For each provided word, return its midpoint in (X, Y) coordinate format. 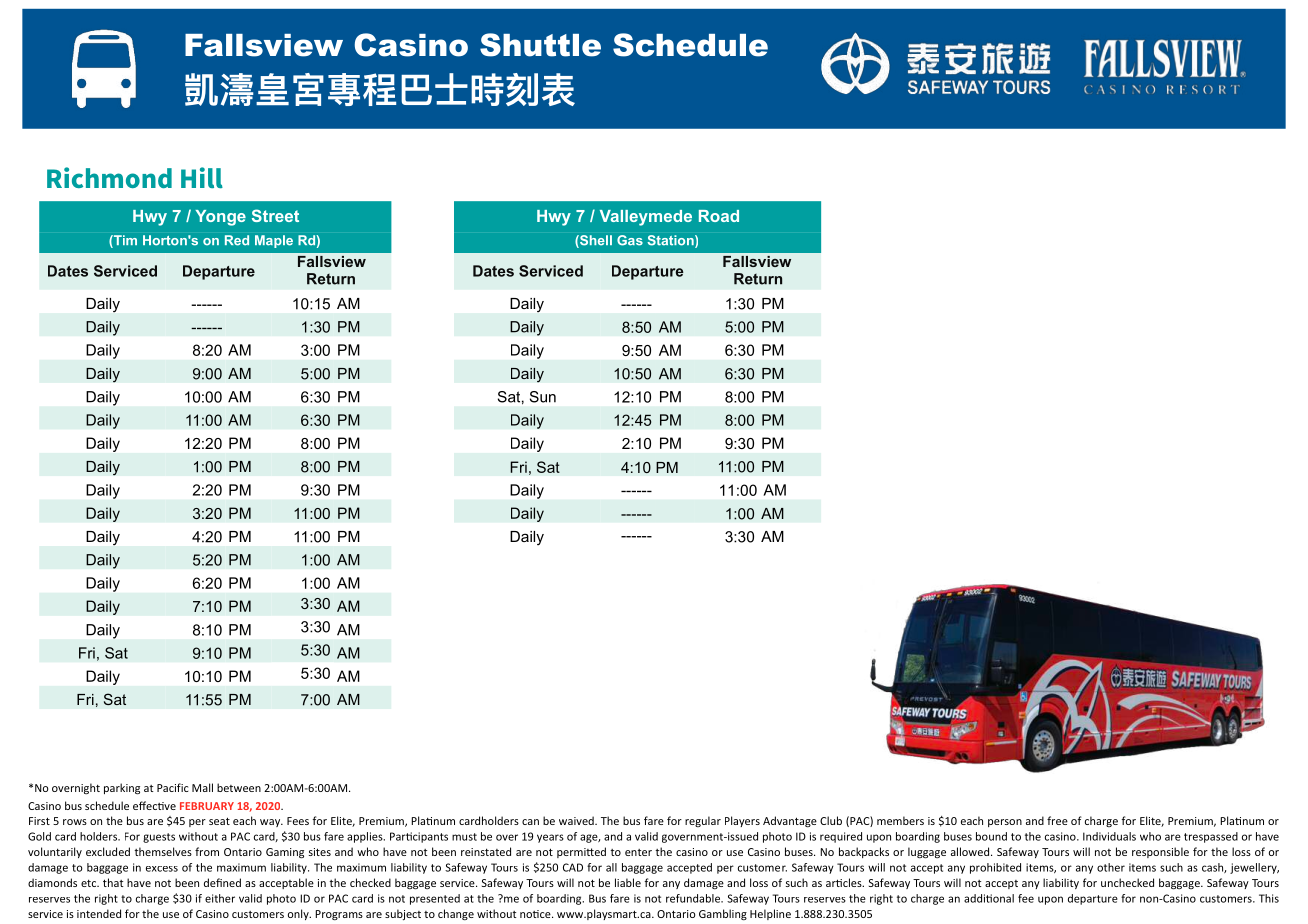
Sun (543, 397)
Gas (630, 240)
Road (719, 216)
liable (628, 882)
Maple (274, 241)
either (220, 898)
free (1057, 820)
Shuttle (540, 45)
